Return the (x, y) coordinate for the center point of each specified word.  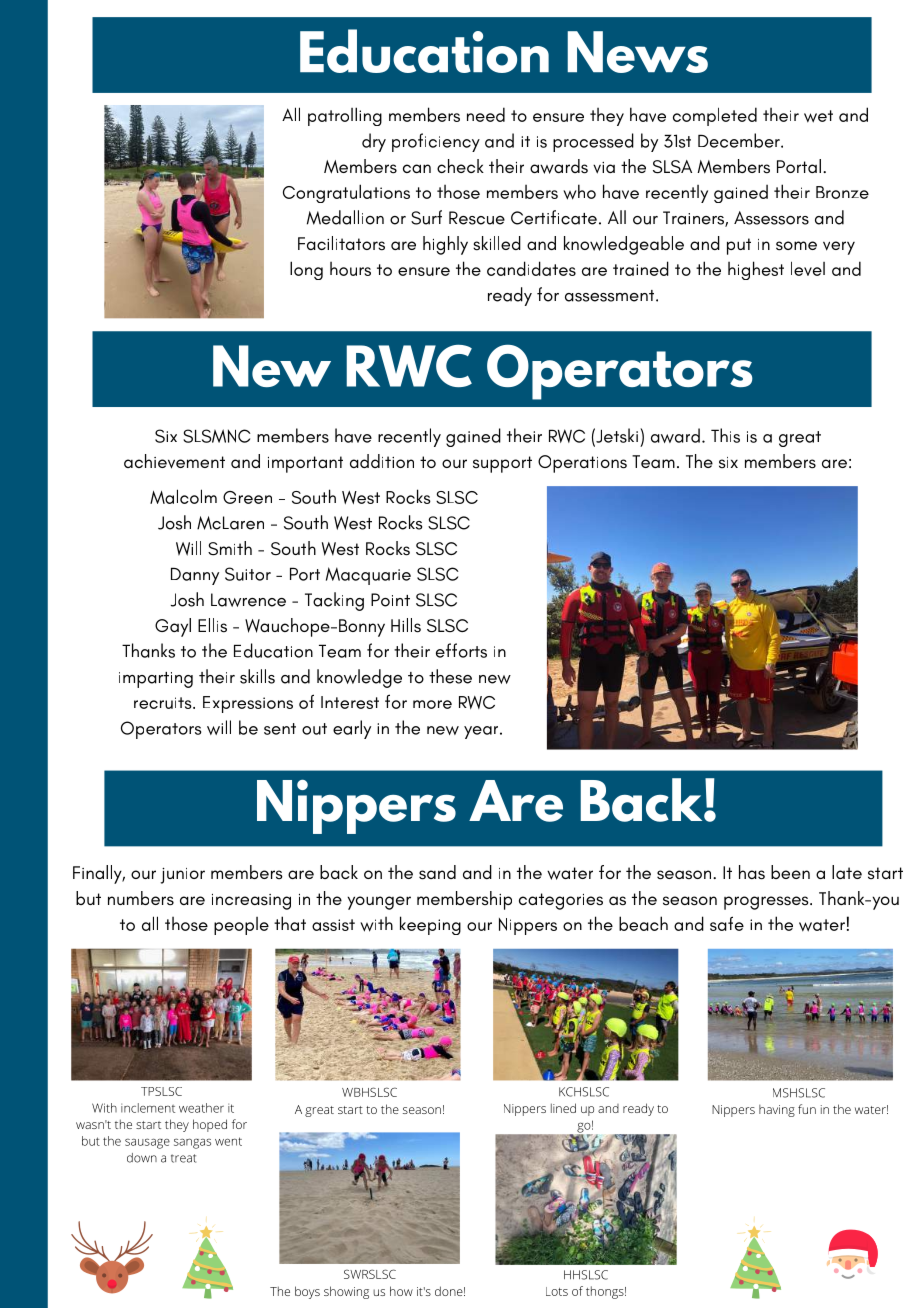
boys (307, 1292)
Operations (582, 464)
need (486, 114)
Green (247, 497)
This (725, 435)
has (752, 872)
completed (715, 116)
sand (437, 872)
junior (182, 876)
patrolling (345, 116)
